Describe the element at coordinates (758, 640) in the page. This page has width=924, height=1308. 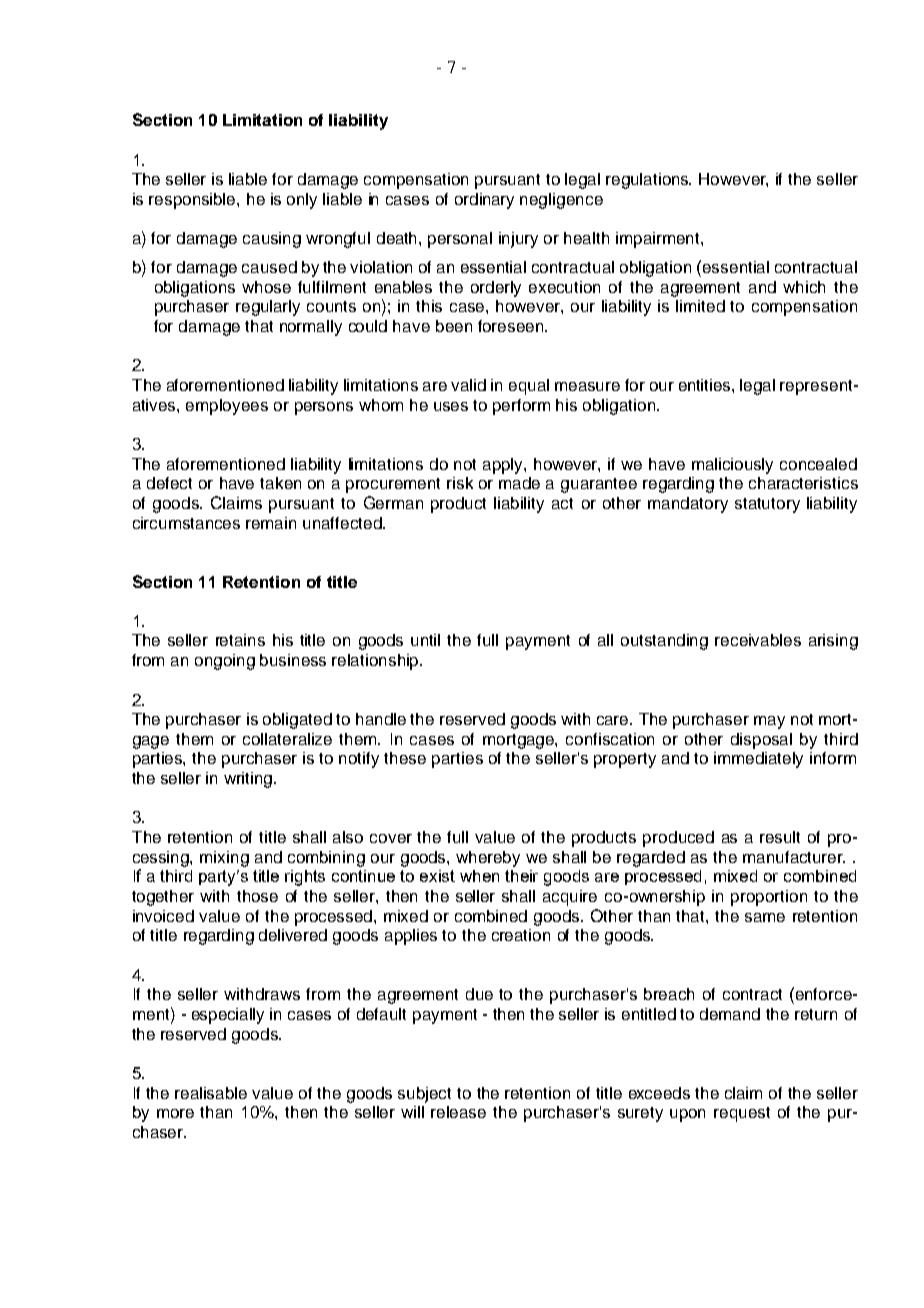
I see `receivables` at that location.
